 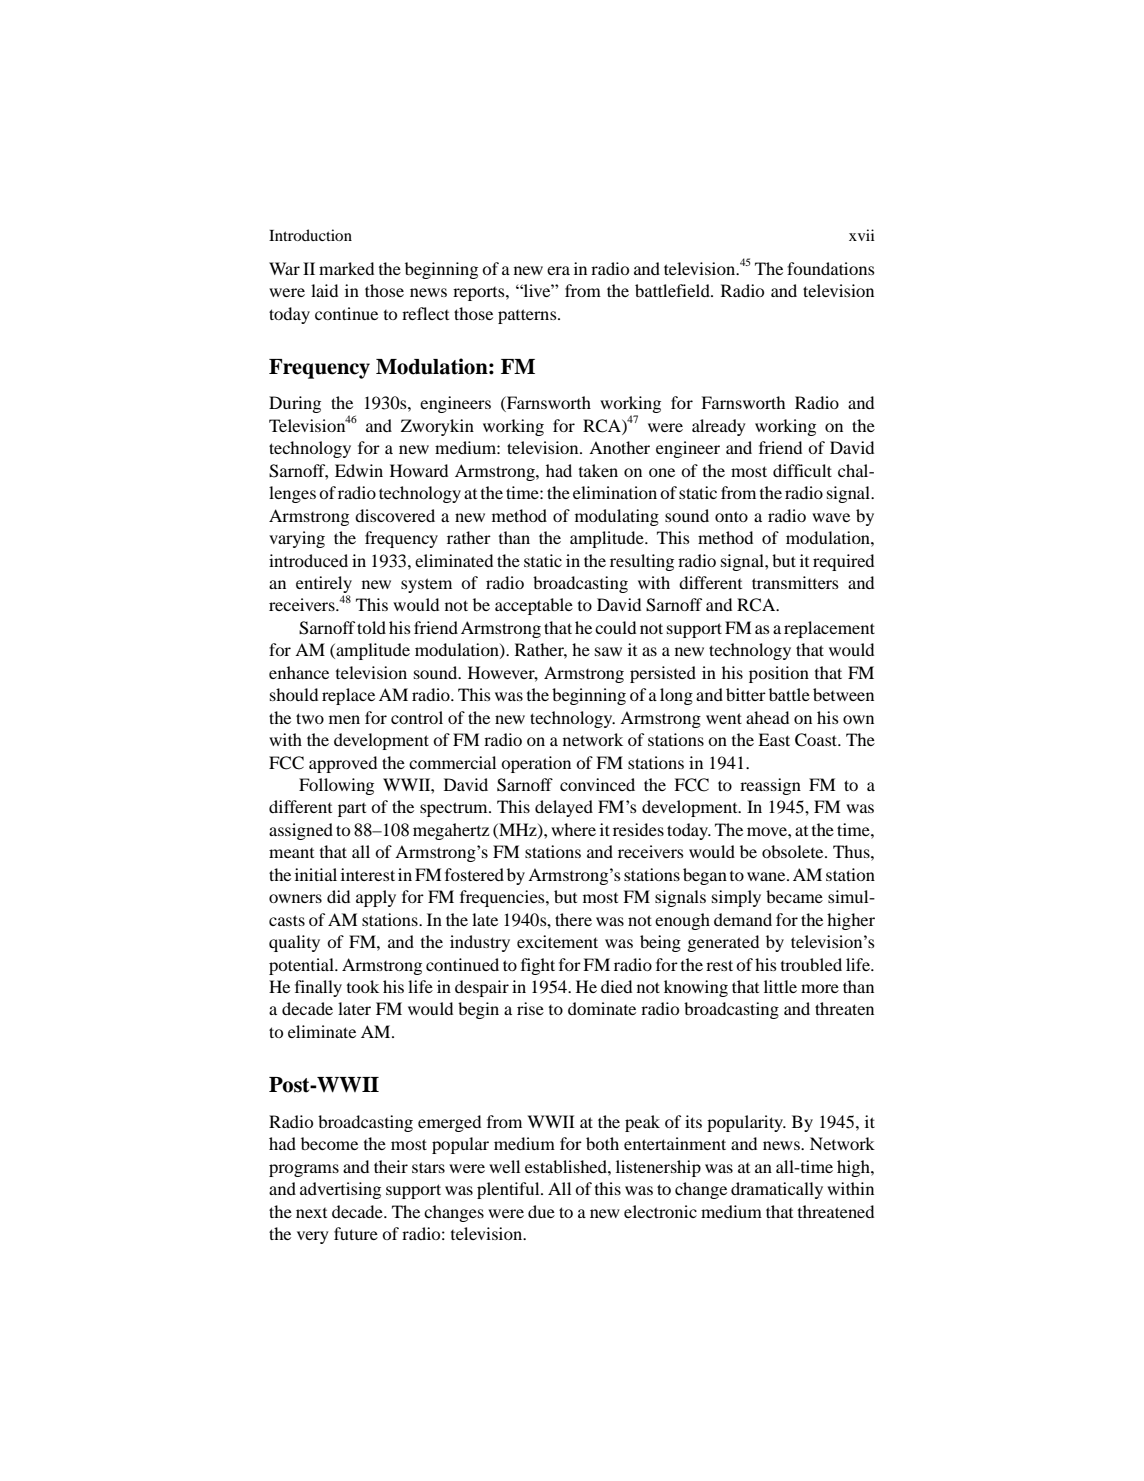 I want to click on marked, so click(x=346, y=268).
